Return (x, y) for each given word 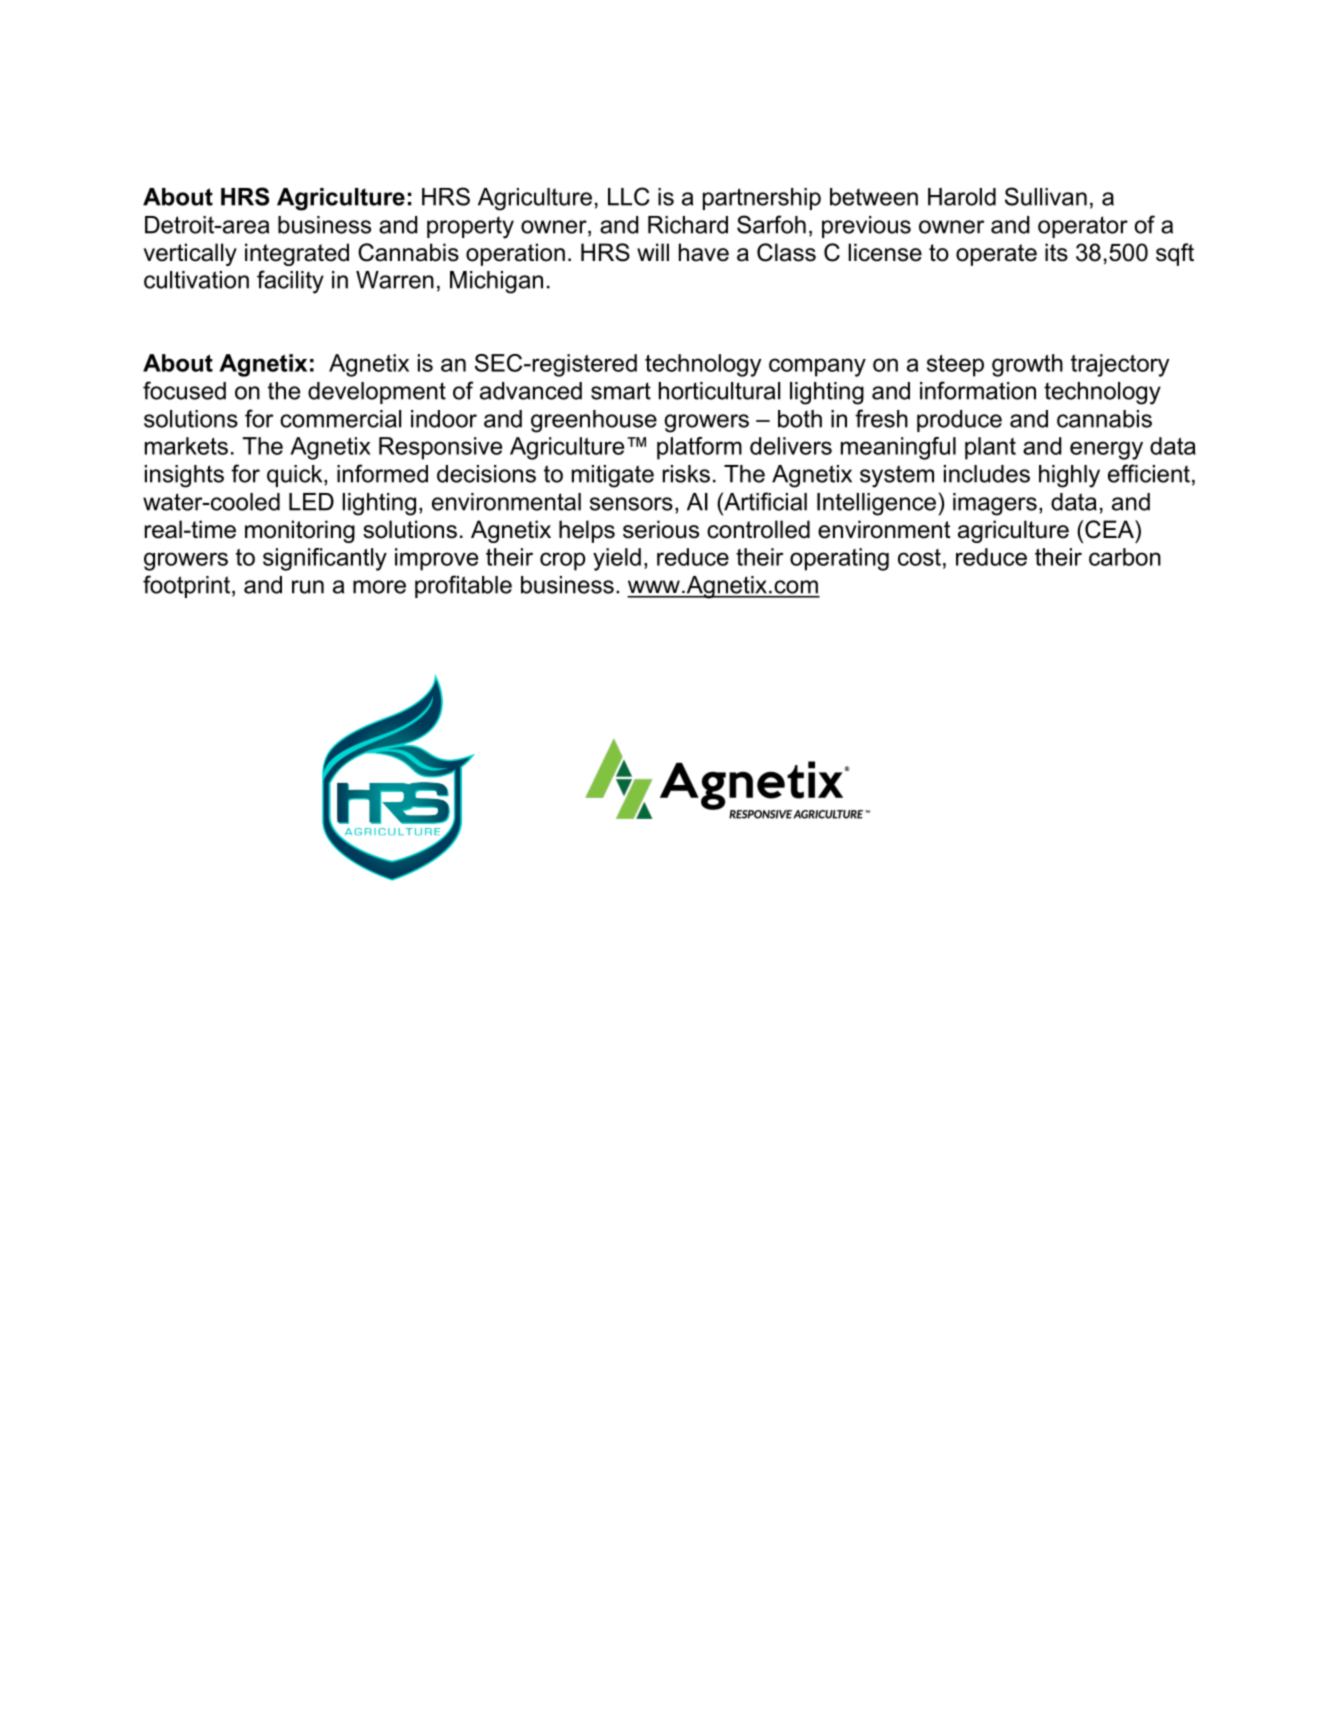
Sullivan (1046, 196)
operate (996, 255)
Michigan (496, 282)
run (308, 587)
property (470, 227)
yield (617, 559)
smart (621, 391)
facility (290, 282)
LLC (629, 196)
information (978, 390)
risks (686, 474)
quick (296, 476)
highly (1069, 476)
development (377, 393)
